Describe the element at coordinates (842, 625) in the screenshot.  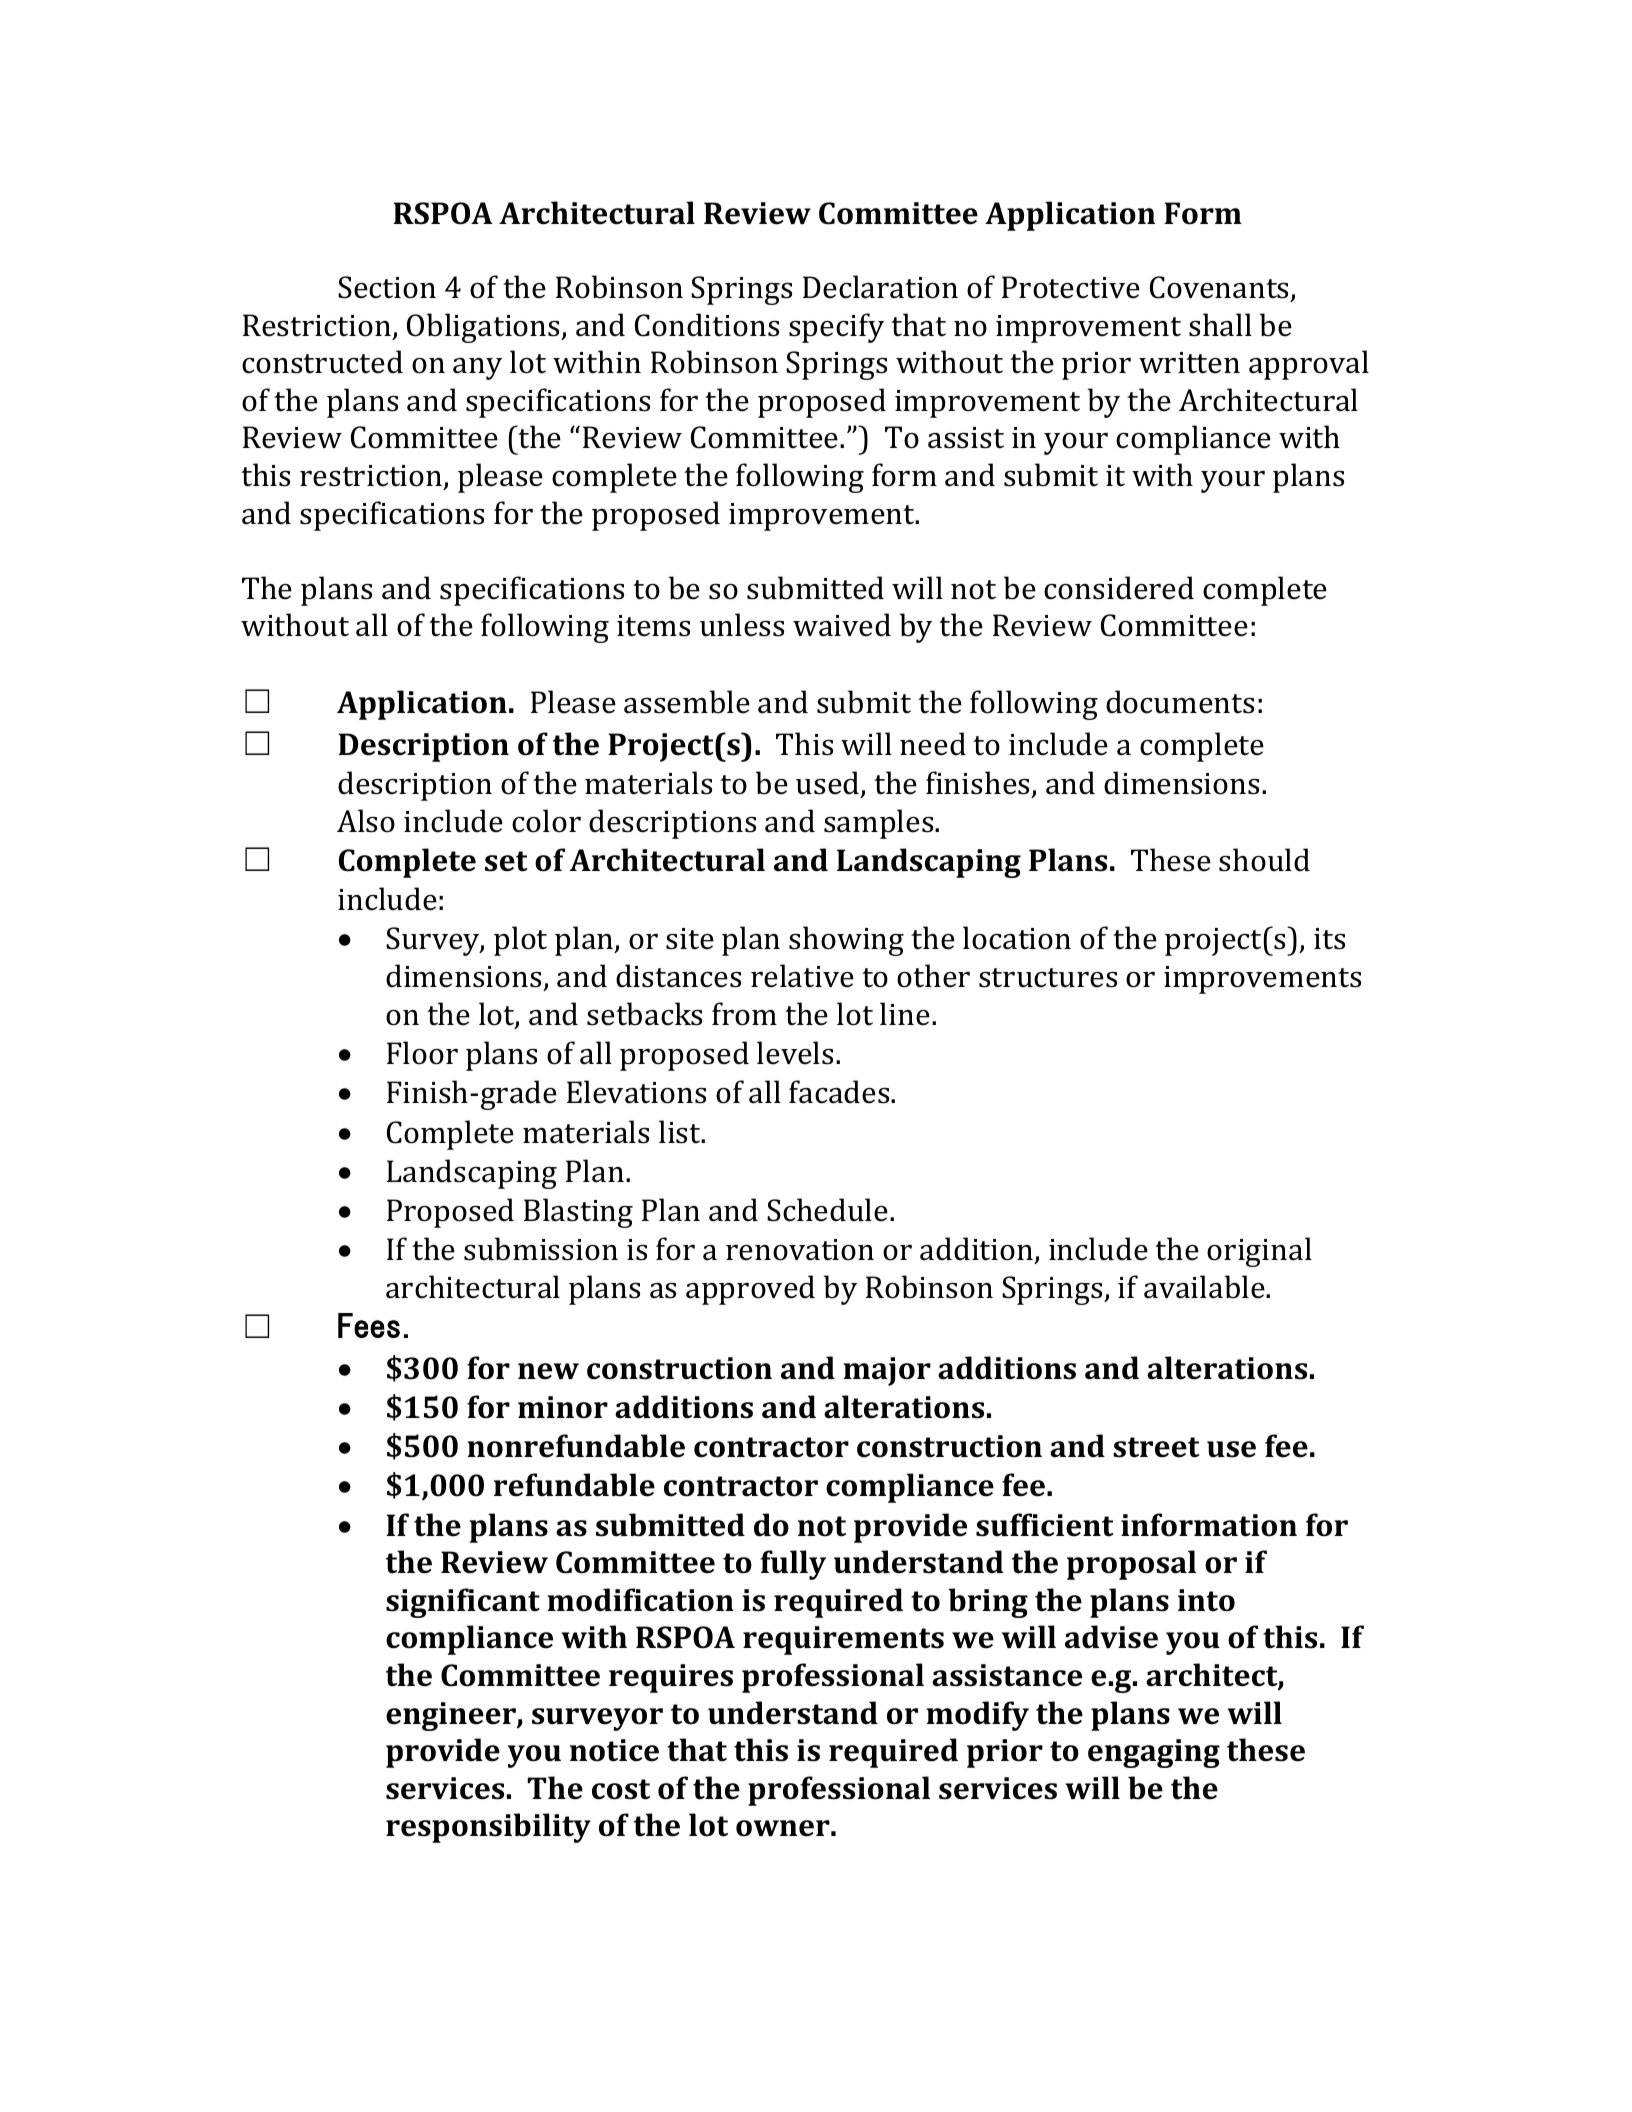
I see `waived` at that location.
